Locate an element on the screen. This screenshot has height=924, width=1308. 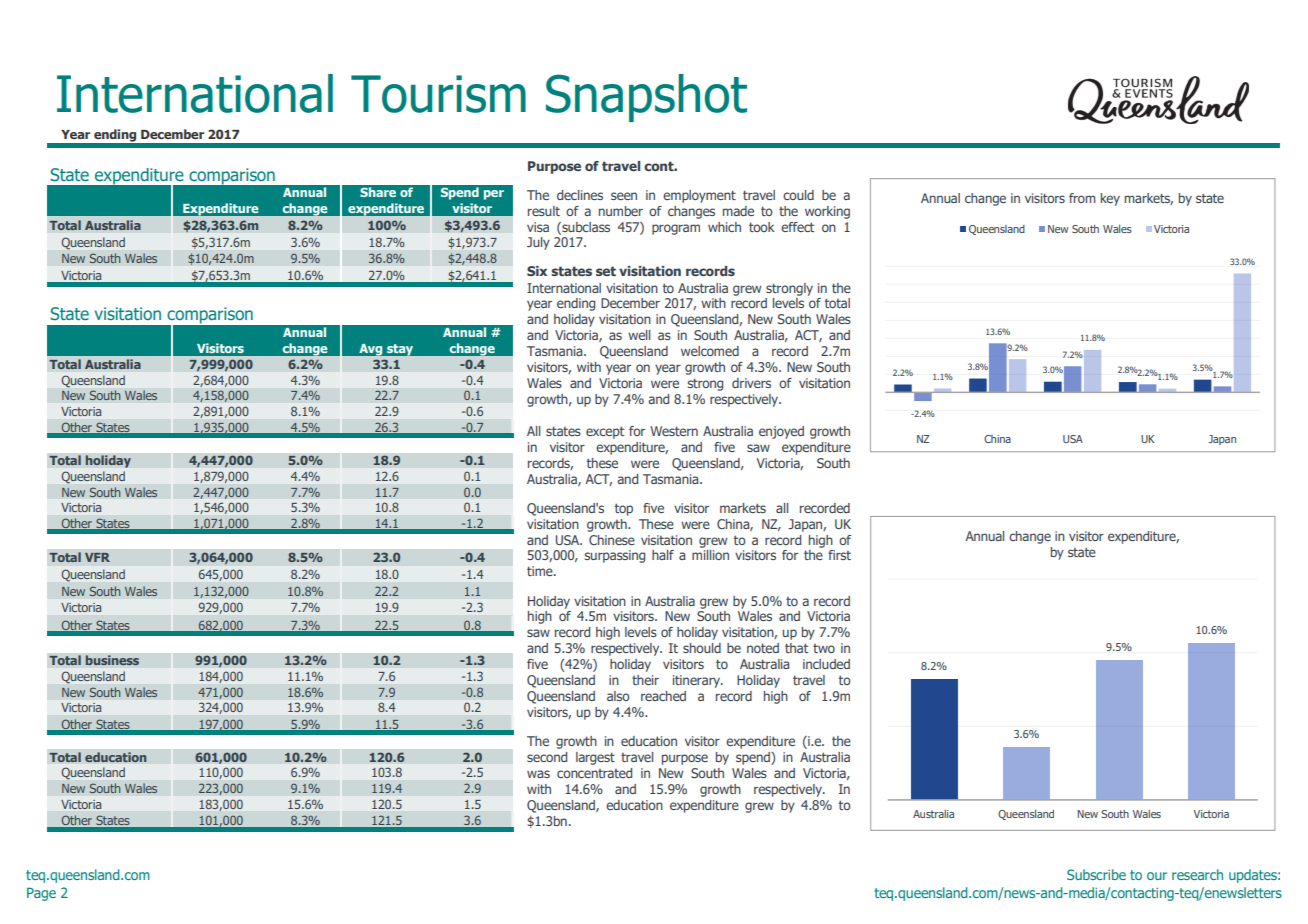
Tourism is located at coordinates (438, 94).
